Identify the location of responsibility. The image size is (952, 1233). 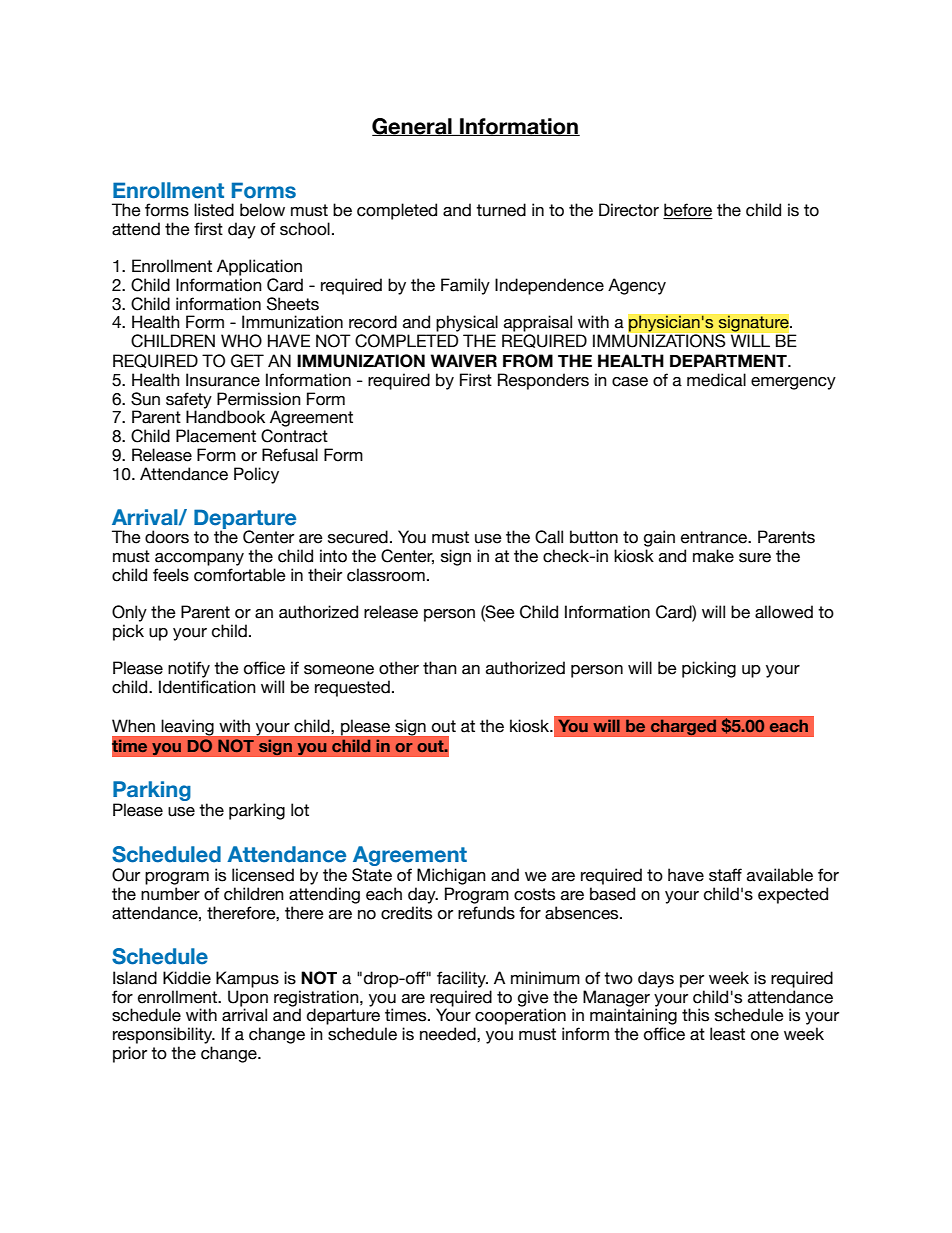
(164, 1035).
